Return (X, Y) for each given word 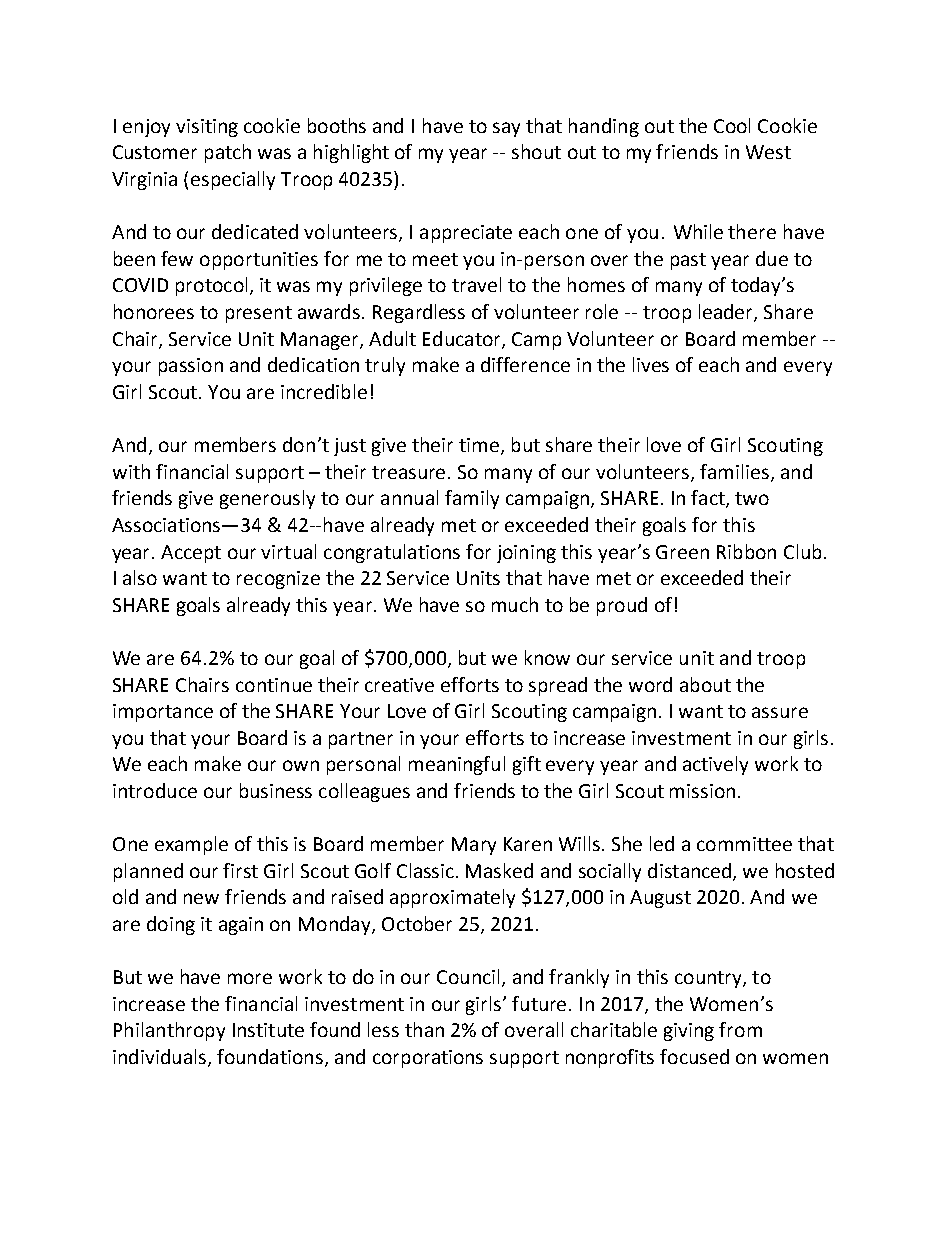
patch (228, 153)
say (506, 129)
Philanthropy (169, 1031)
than (424, 1029)
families (734, 471)
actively (715, 765)
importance (163, 713)
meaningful (457, 765)
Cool (732, 125)
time (479, 445)
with (131, 471)
